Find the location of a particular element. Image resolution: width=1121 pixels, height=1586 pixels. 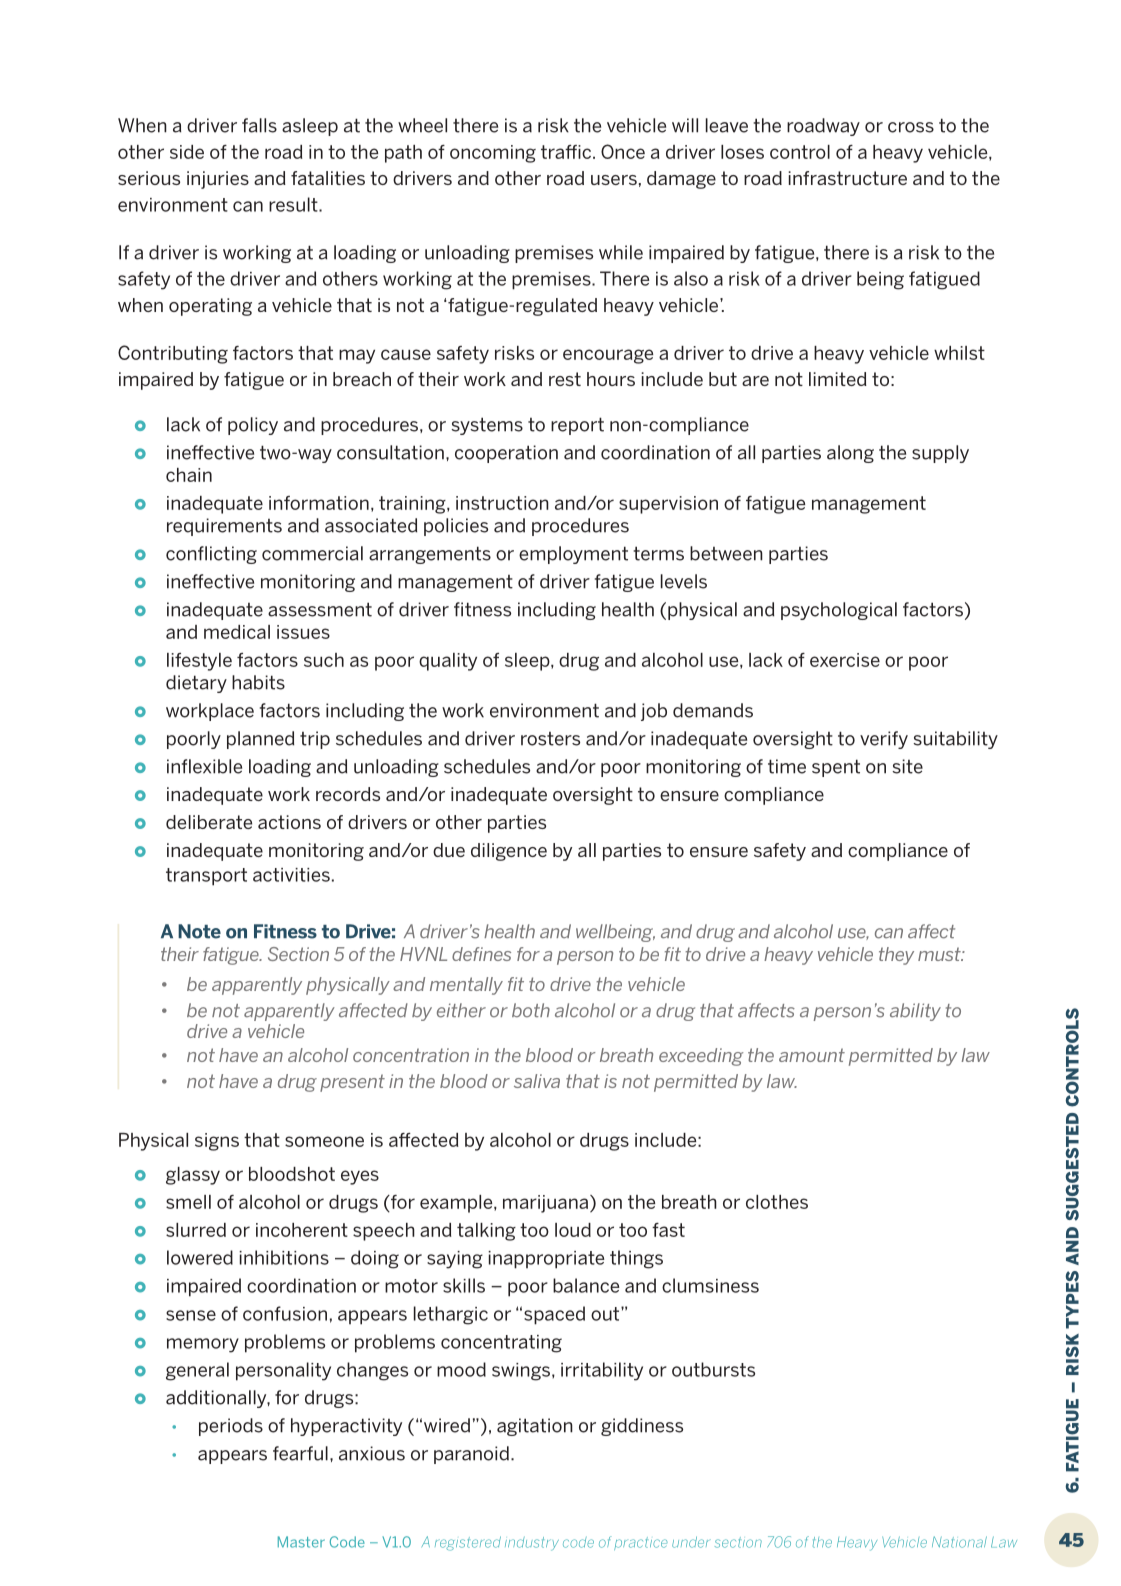

National is located at coordinates (959, 1542).
